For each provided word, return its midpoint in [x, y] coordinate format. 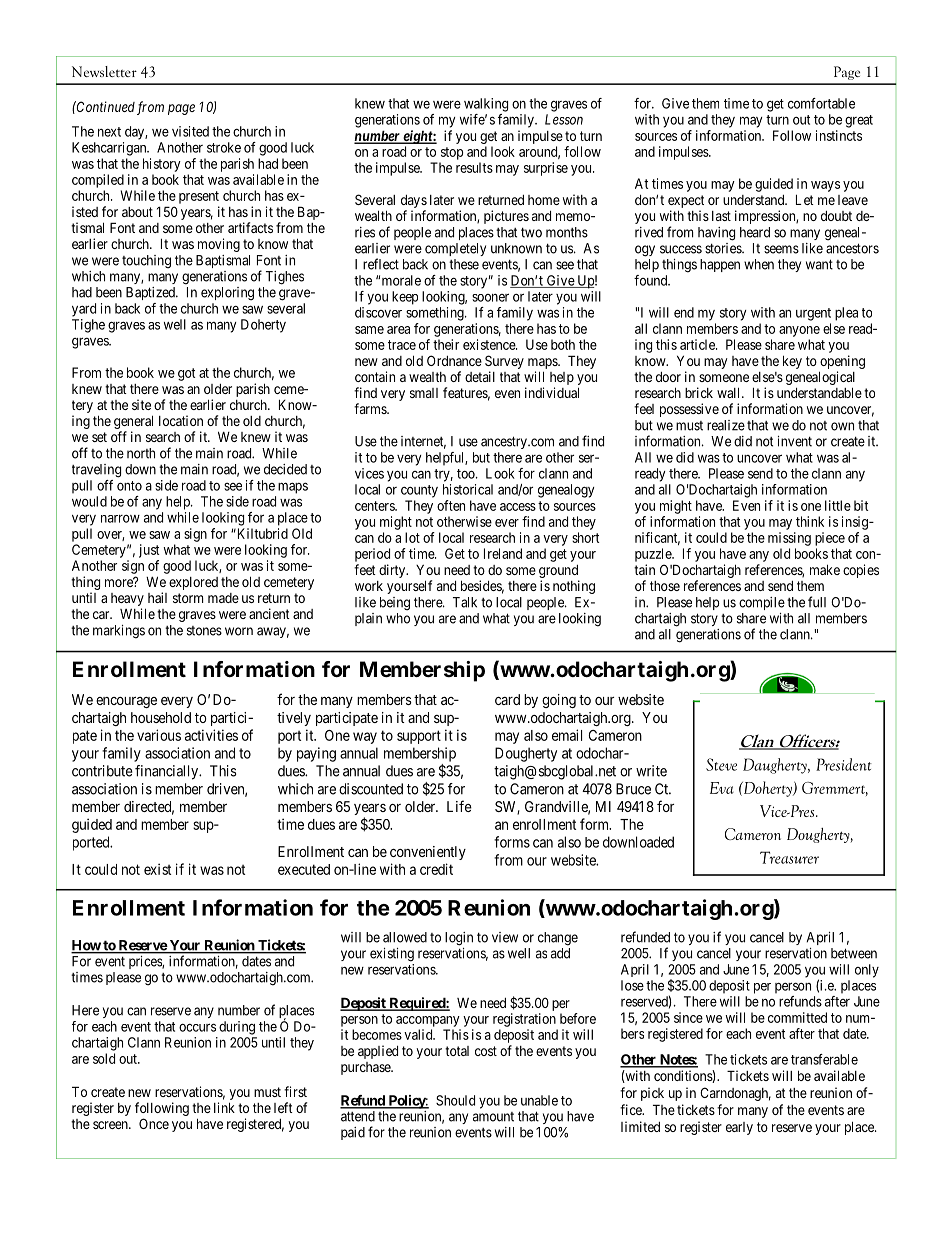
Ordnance [454, 360]
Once [154, 1123]
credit [436, 869]
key [792, 362]
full [817, 602]
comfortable [821, 103]
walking [486, 105]
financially [167, 772]
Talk [465, 602]
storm [188, 598]
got [186, 374]
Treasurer [789, 857]
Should [455, 1100]
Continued [105, 106]
